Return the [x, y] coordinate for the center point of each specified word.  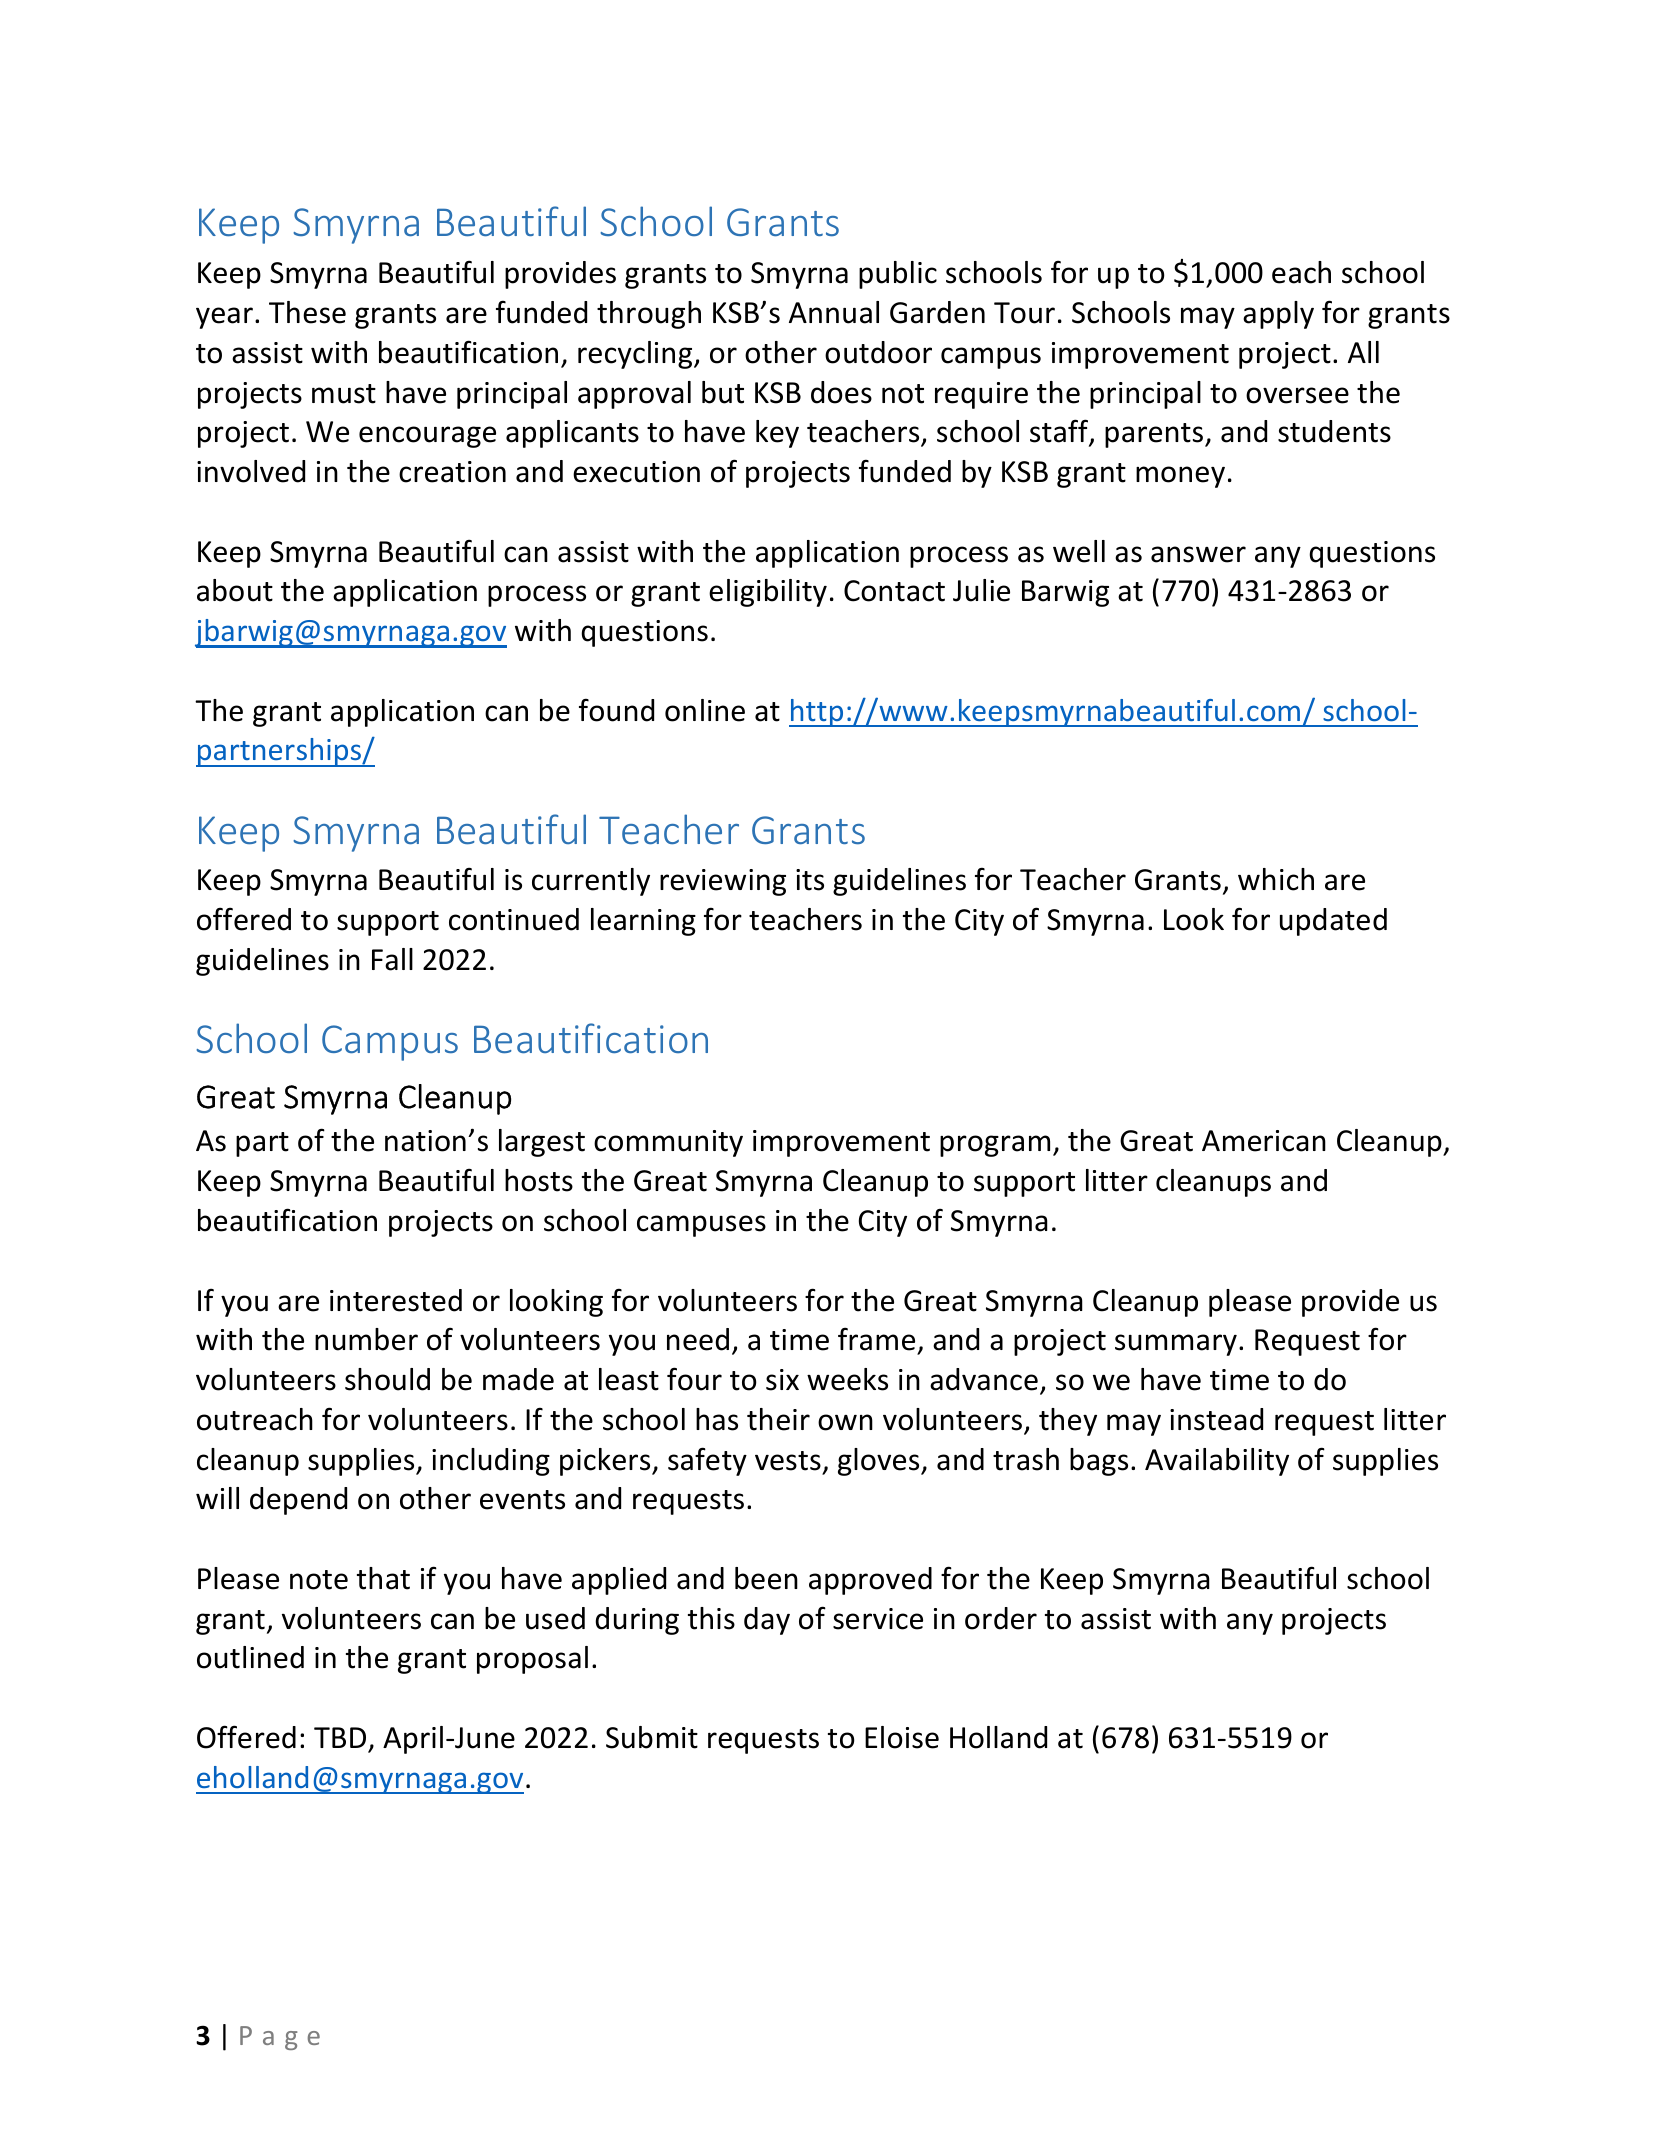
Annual [834, 312]
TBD [340, 1737]
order [1001, 1618]
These [307, 312]
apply [1278, 315]
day [767, 1621]
